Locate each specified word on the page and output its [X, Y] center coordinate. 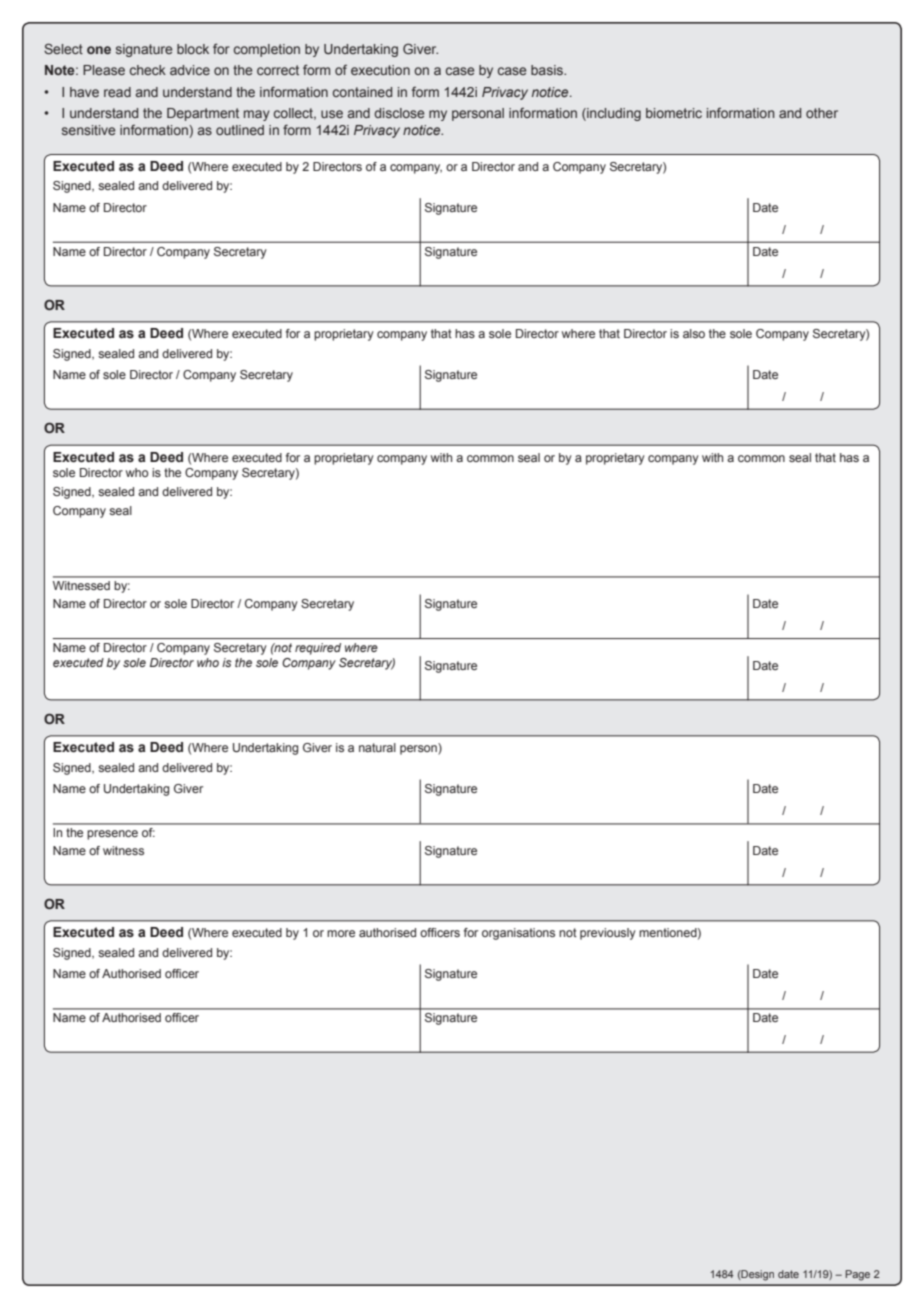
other [822, 113]
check [148, 70]
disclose [399, 113]
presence [112, 835]
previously [608, 934]
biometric [674, 113]
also [694, 333]
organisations [518, 934]
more [341, 933]
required [318, 649]
